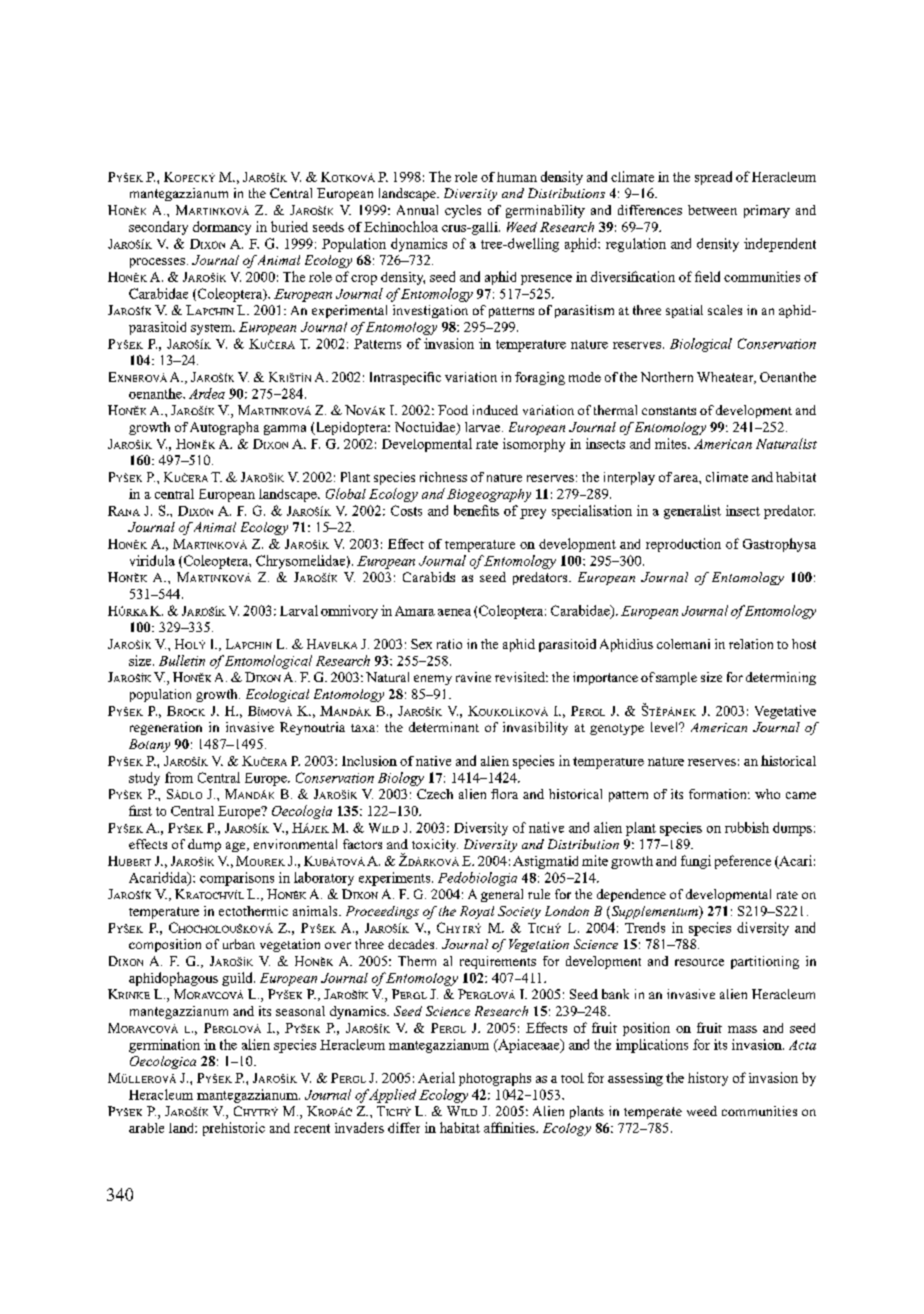 This document has width=924, height=1314. Describe the element at coordinates (463, 211) in the document. I see `cycles` at that location.
